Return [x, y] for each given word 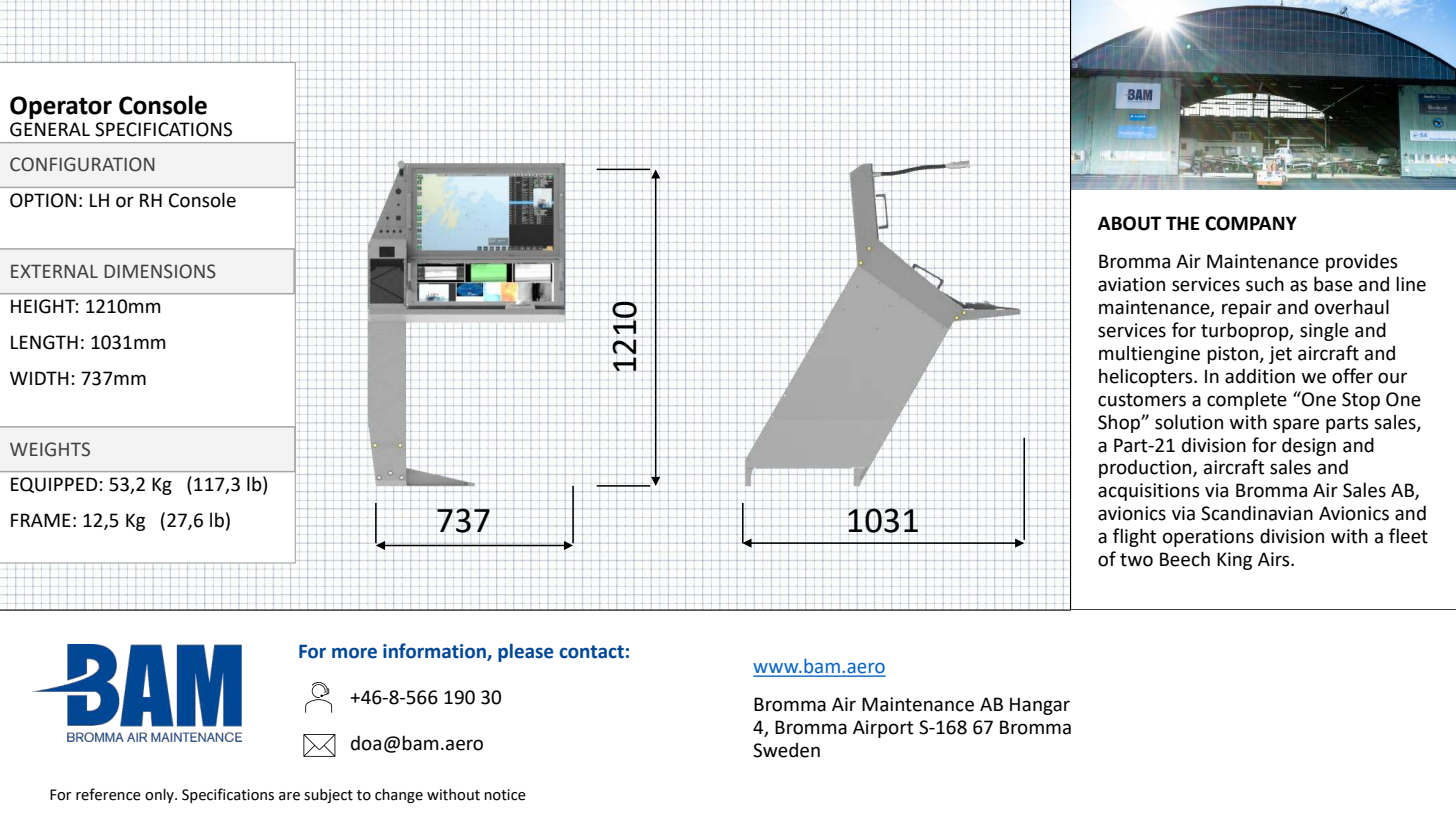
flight [1134, 537]
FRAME [41, 520]
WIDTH [39, 378]
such [1265, 284]
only [160, 796]
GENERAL [50, 129]
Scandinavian [1257, 513]
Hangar [1040, 706]
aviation [1131, 284]
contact [591, 652]
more [354, 653]
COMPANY [1251, 223]
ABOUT [1129, 223]
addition [1260, 376]
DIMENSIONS [160, 271]
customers [1142, 400]
